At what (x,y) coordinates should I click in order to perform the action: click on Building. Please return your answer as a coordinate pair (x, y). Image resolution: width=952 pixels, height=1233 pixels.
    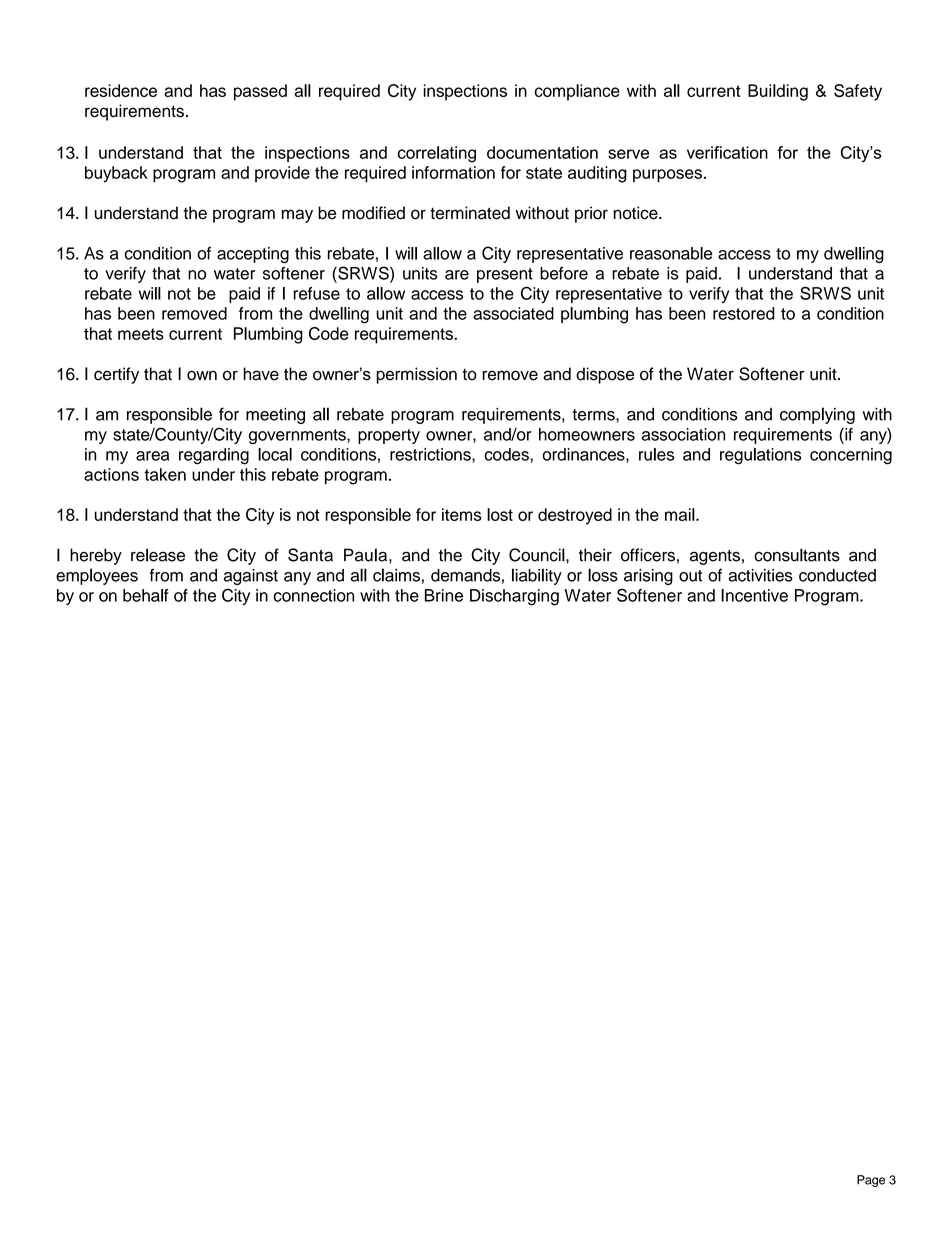
    Looking at the image, I should click on (778, 92).
